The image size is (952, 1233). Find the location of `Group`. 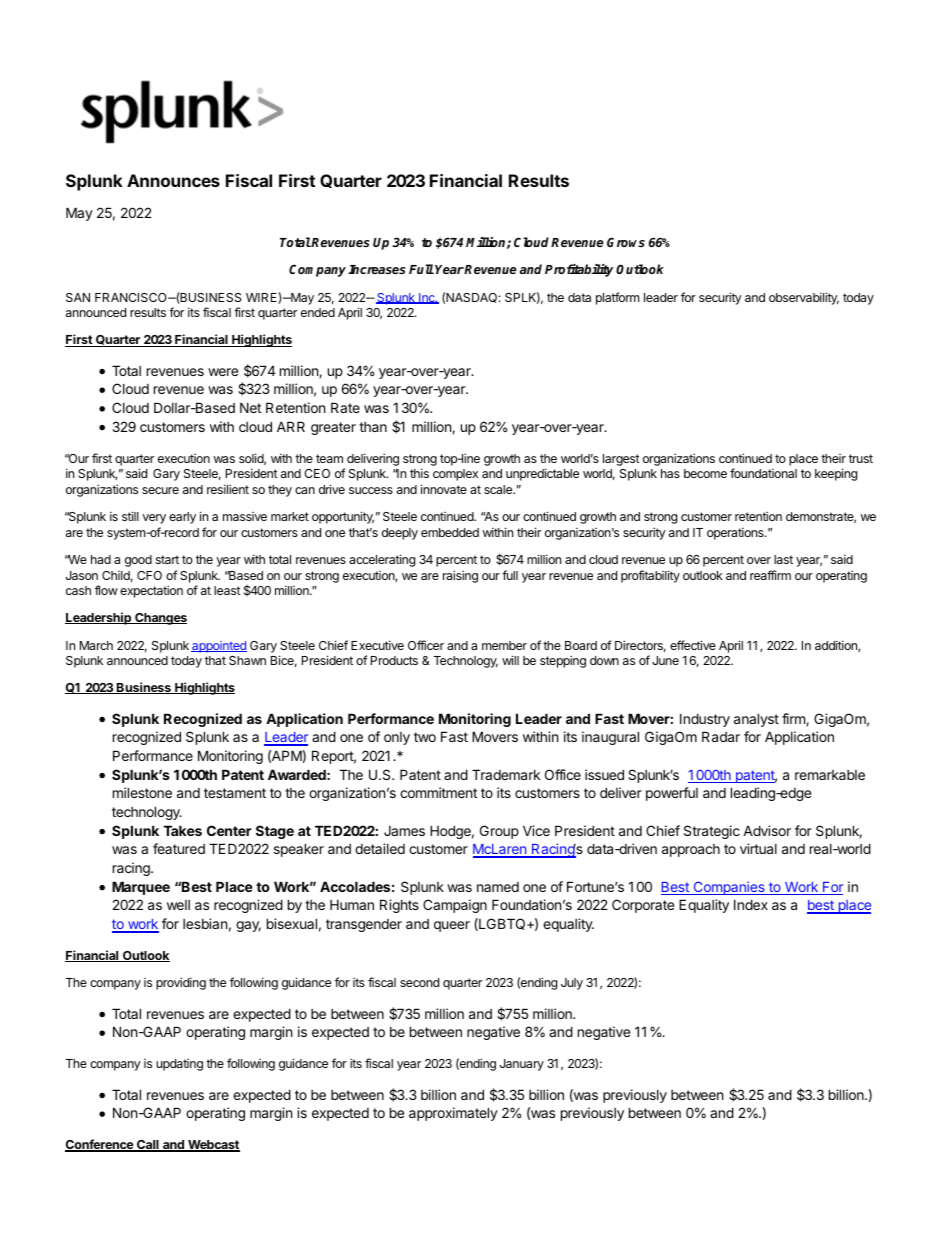

Group is located at coordinates (499, 832).
